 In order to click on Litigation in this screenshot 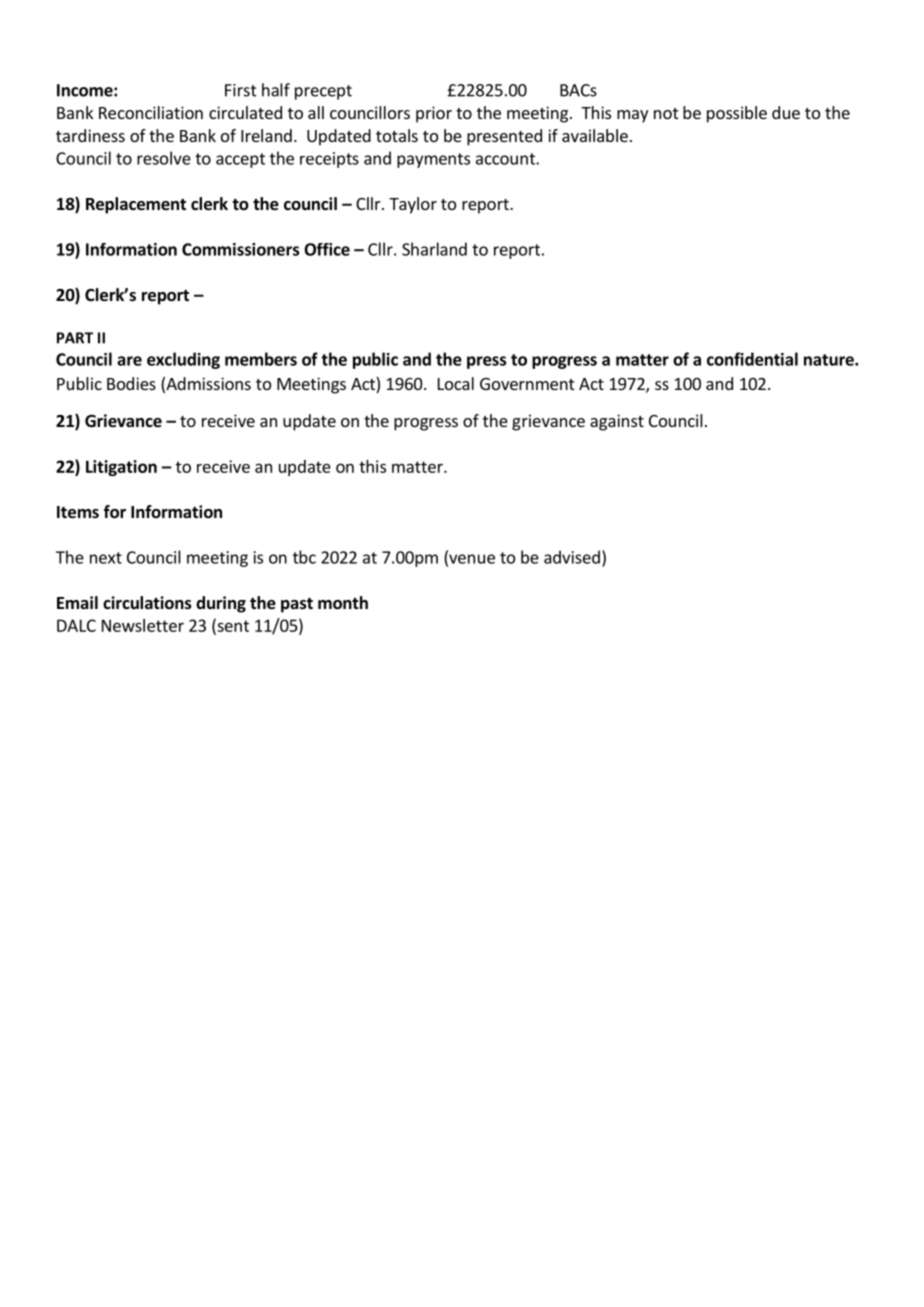, I will do `click(121, 468)`.
